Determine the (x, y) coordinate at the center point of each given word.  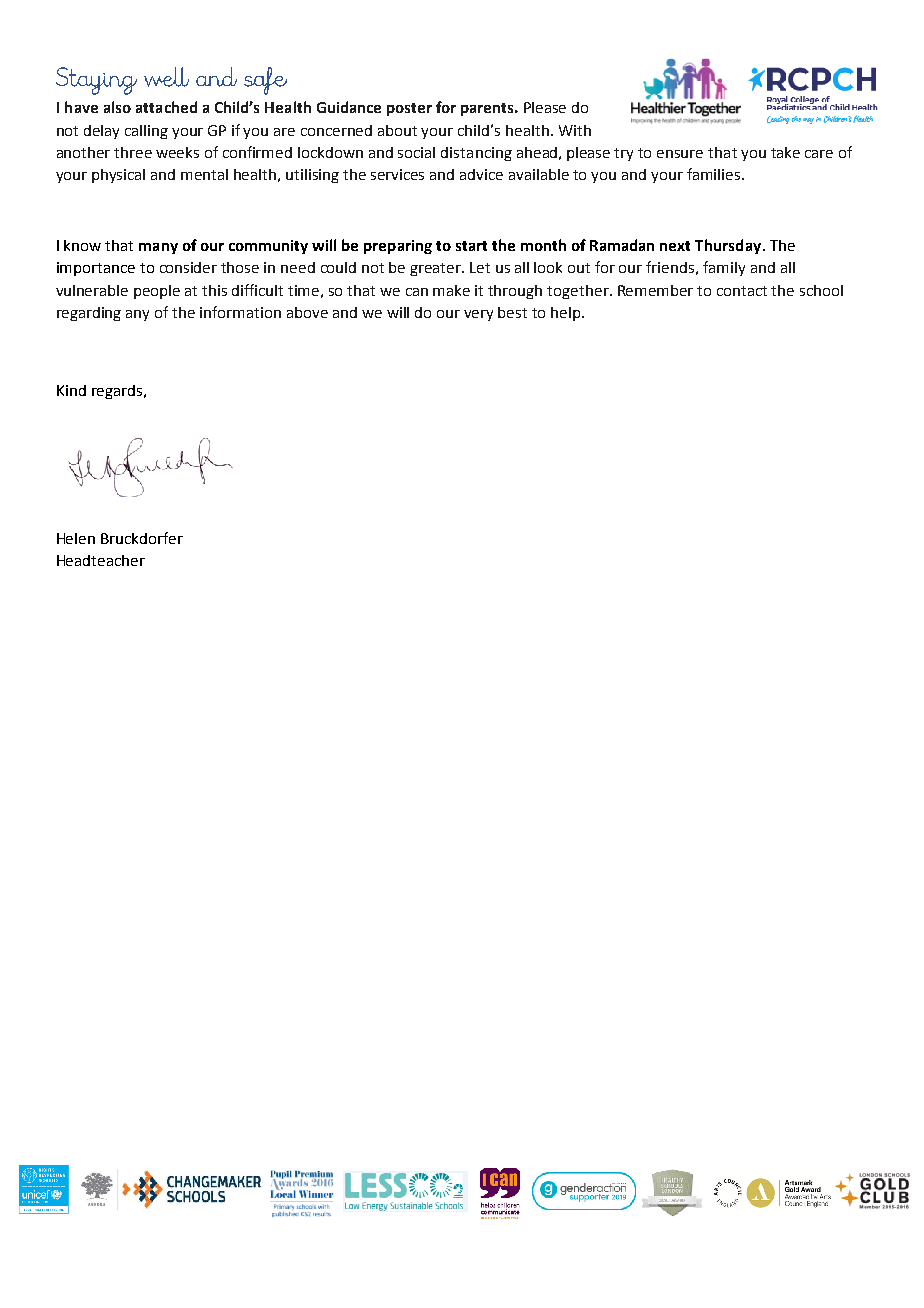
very (478, 315)
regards (118, 392)
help (567, 314)
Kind (71, 390)
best (512, 312)
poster (409, 109)
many (158, 248)
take (785, 152)
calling (146, 132)
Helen (76, 538)
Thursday (728, 246)
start (471, 246)
